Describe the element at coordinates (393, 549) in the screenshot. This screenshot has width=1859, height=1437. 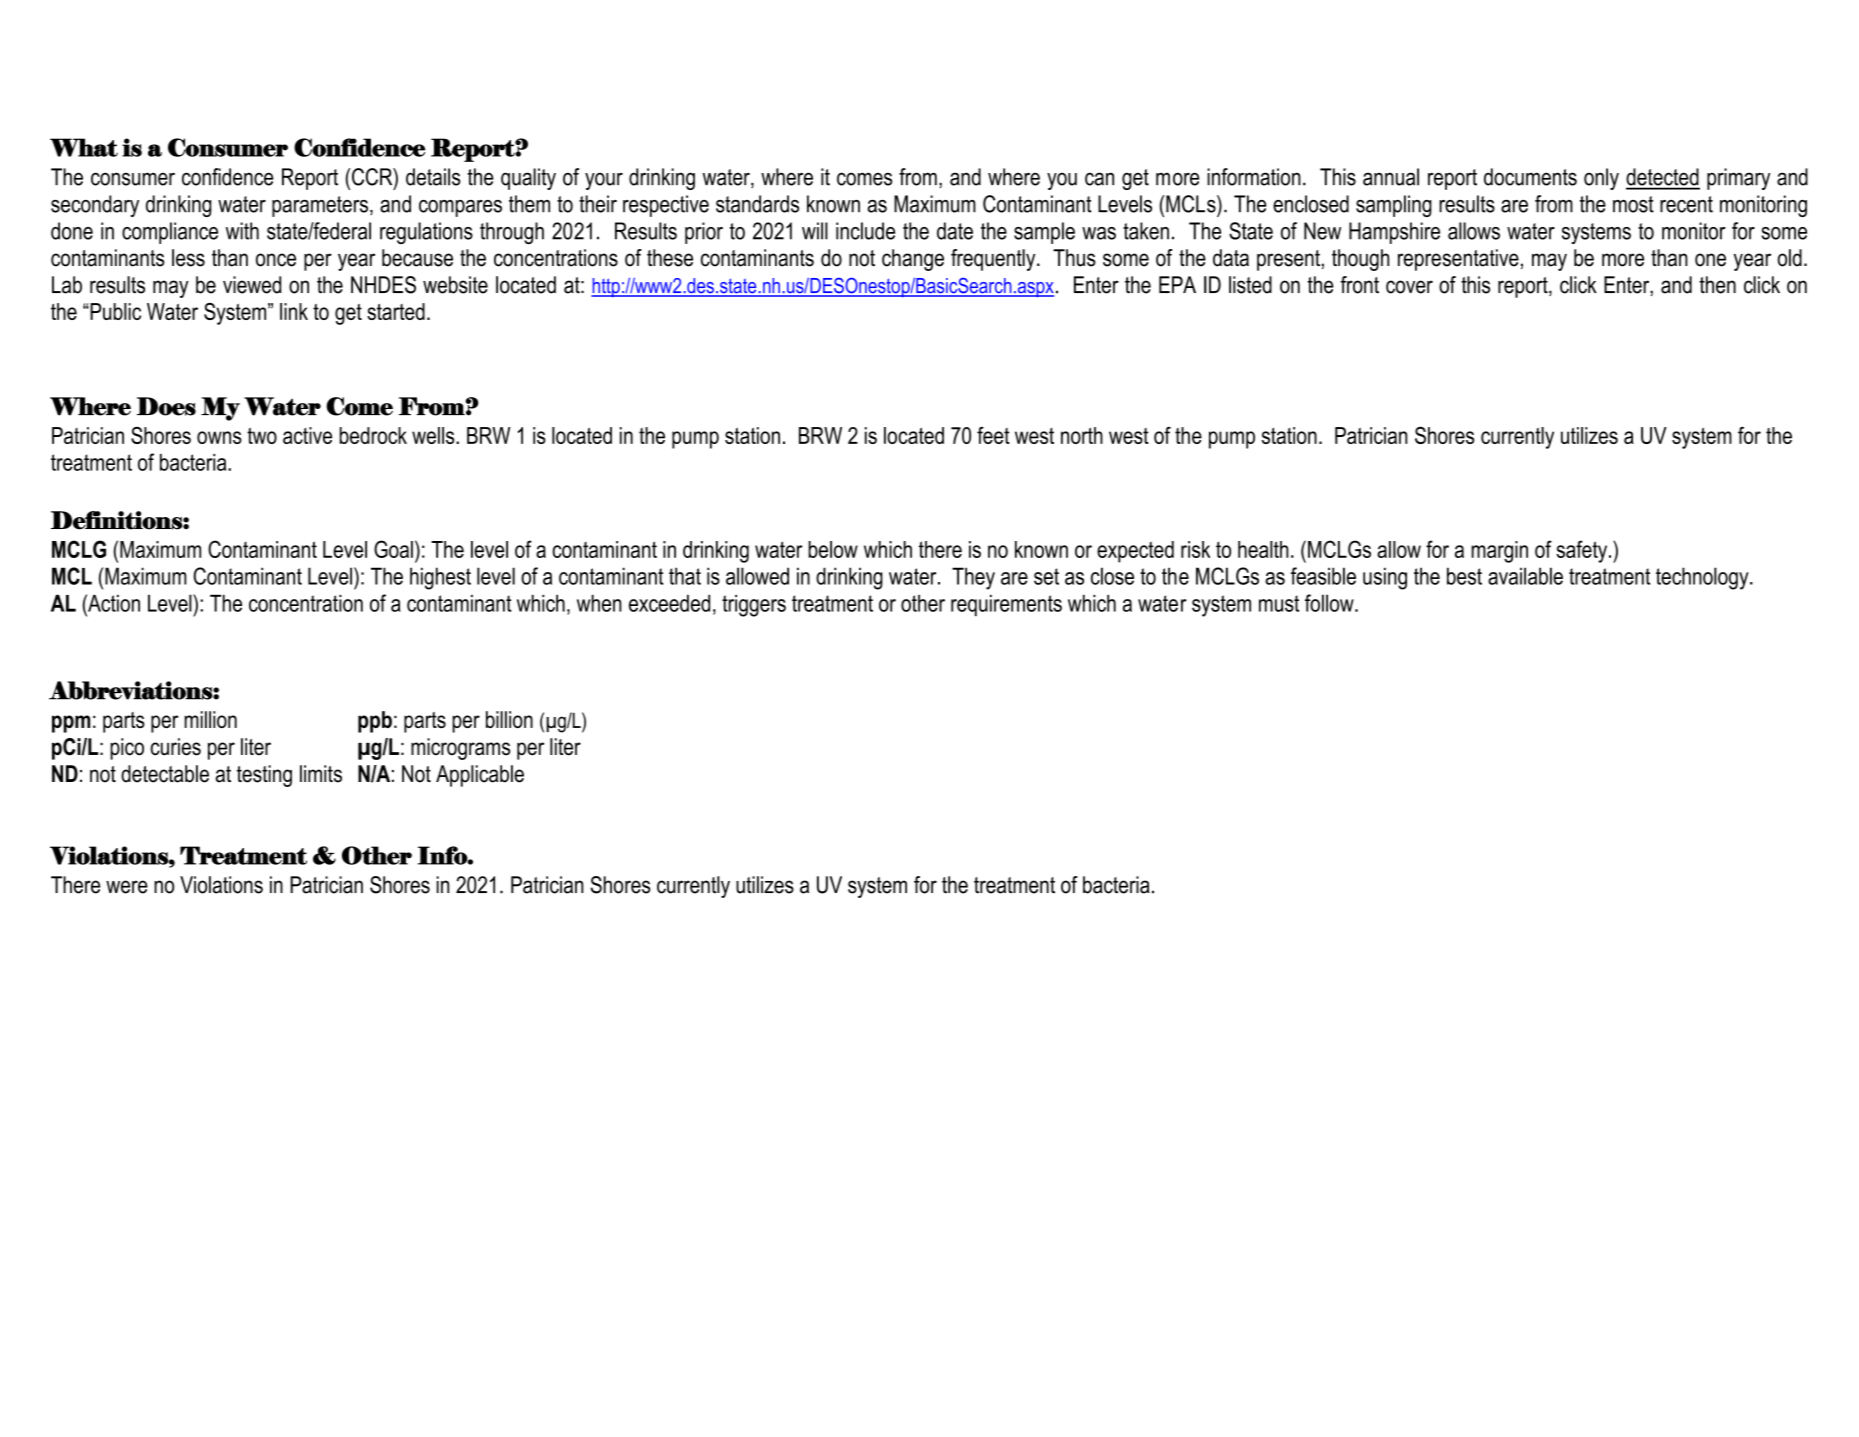
I see `Goal` at that location.
